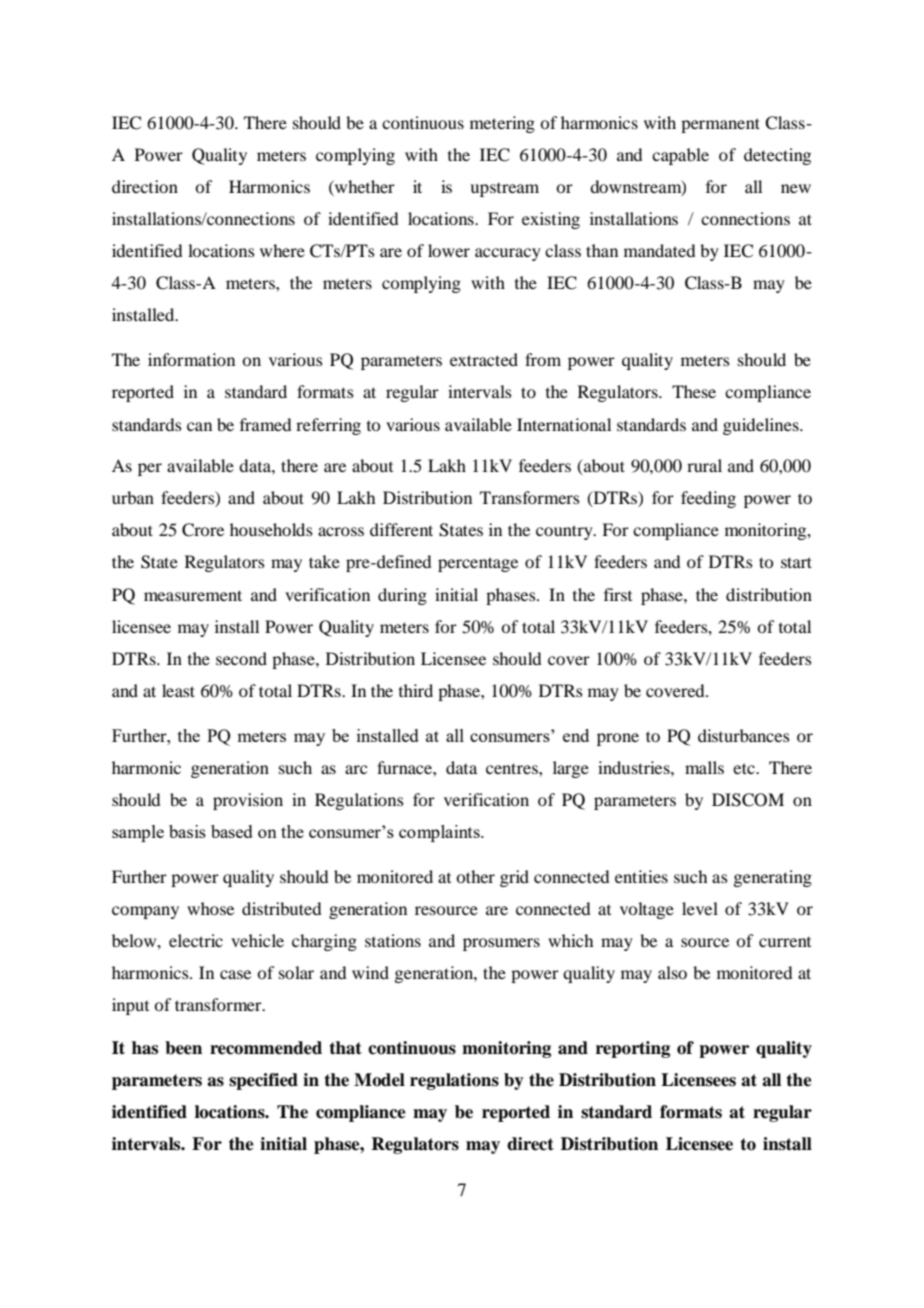  Describe the element at coordinates (704, 465) in the screenshot. I see `rural` at that location.
